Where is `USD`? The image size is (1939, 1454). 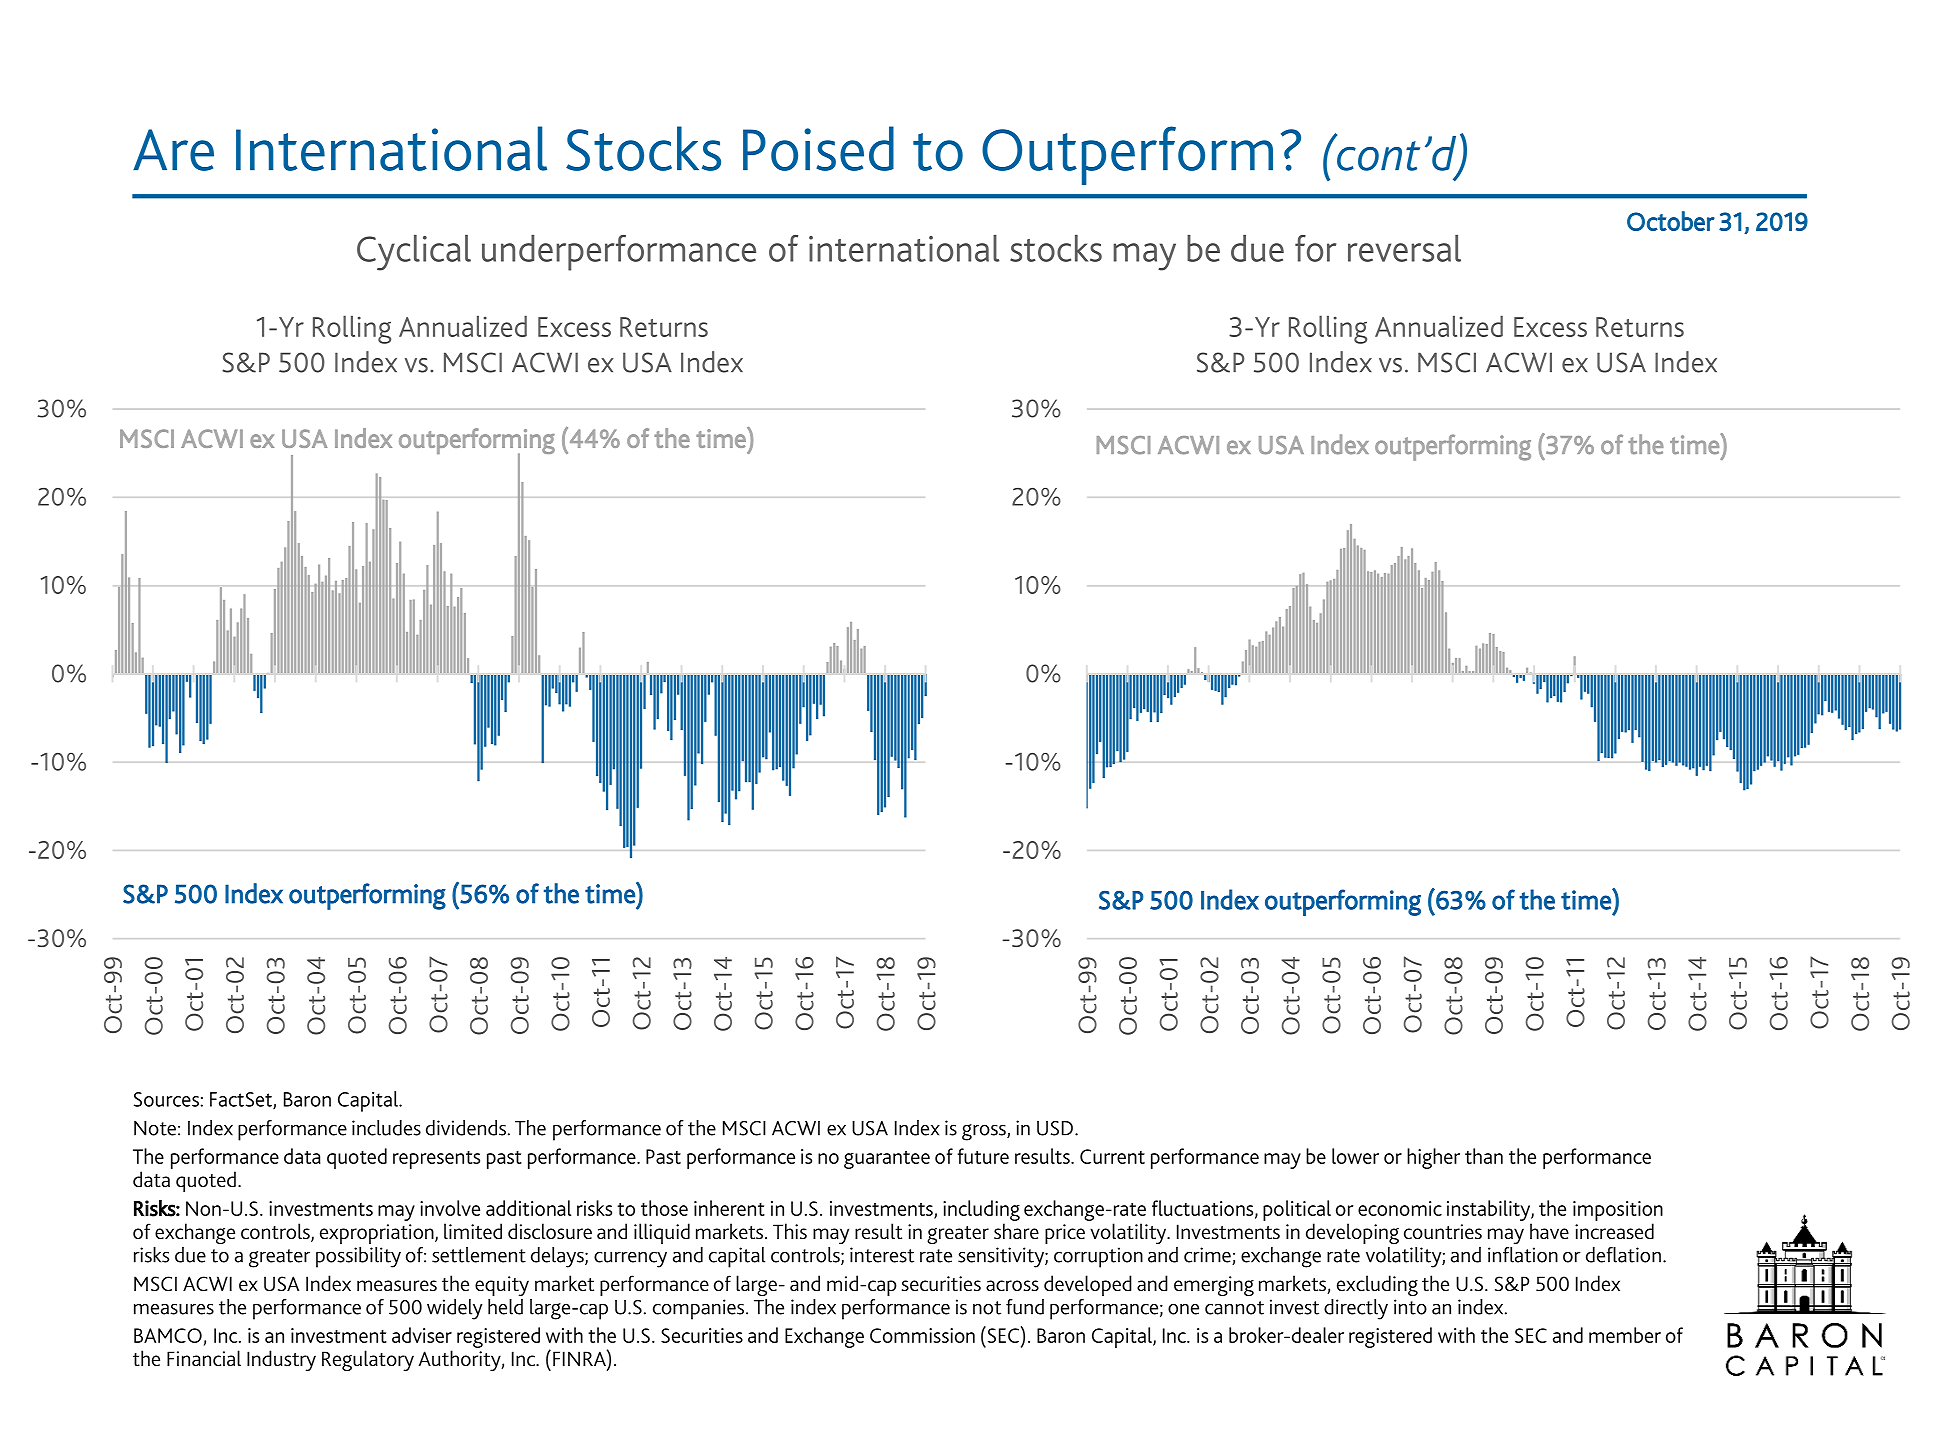
USD is located at coordinates (1055, 1128).
